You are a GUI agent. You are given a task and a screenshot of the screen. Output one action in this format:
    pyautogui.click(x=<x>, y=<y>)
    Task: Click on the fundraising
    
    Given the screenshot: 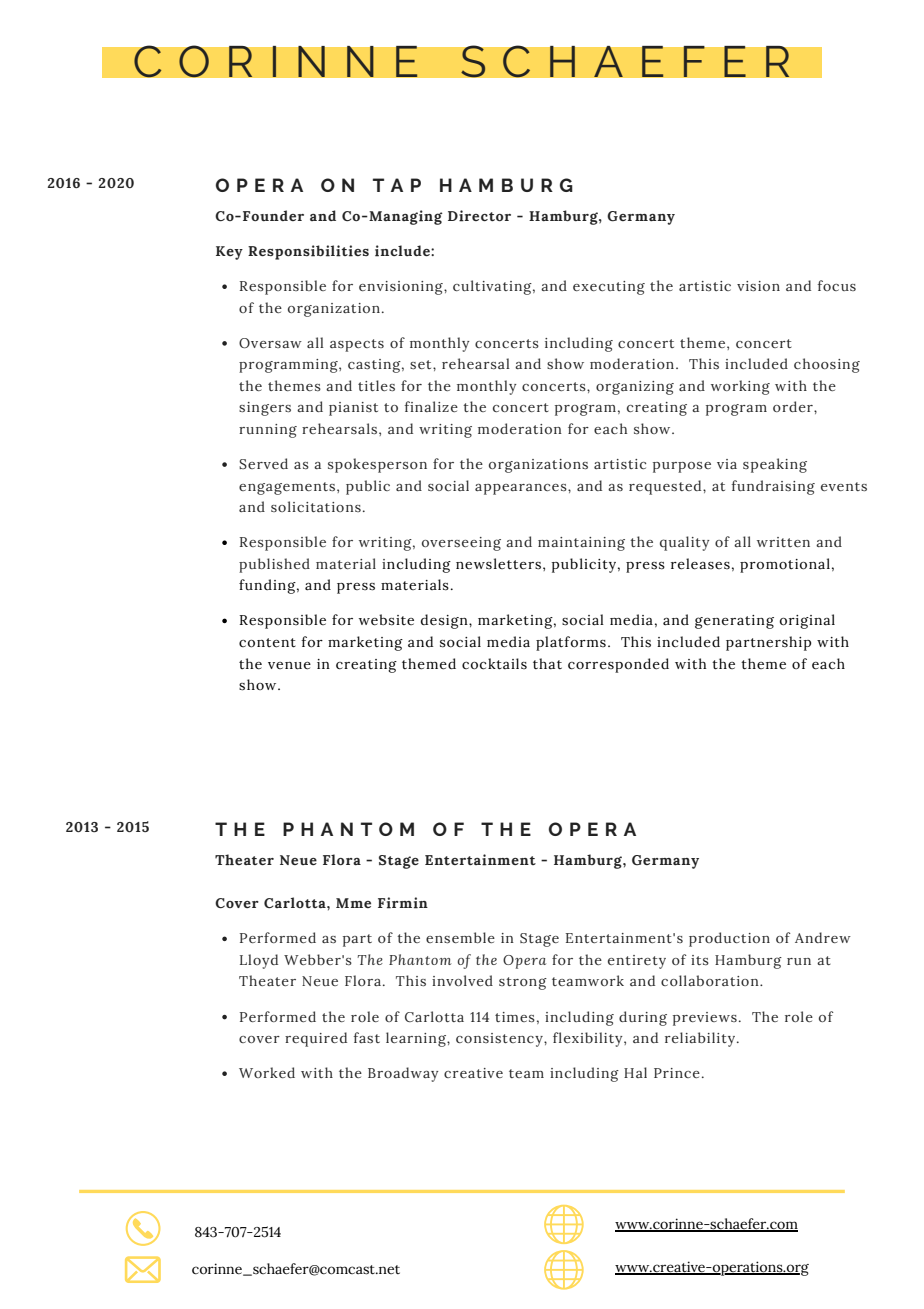 What is the action you would take?
    pyautogui.click(x=773, y=487)
